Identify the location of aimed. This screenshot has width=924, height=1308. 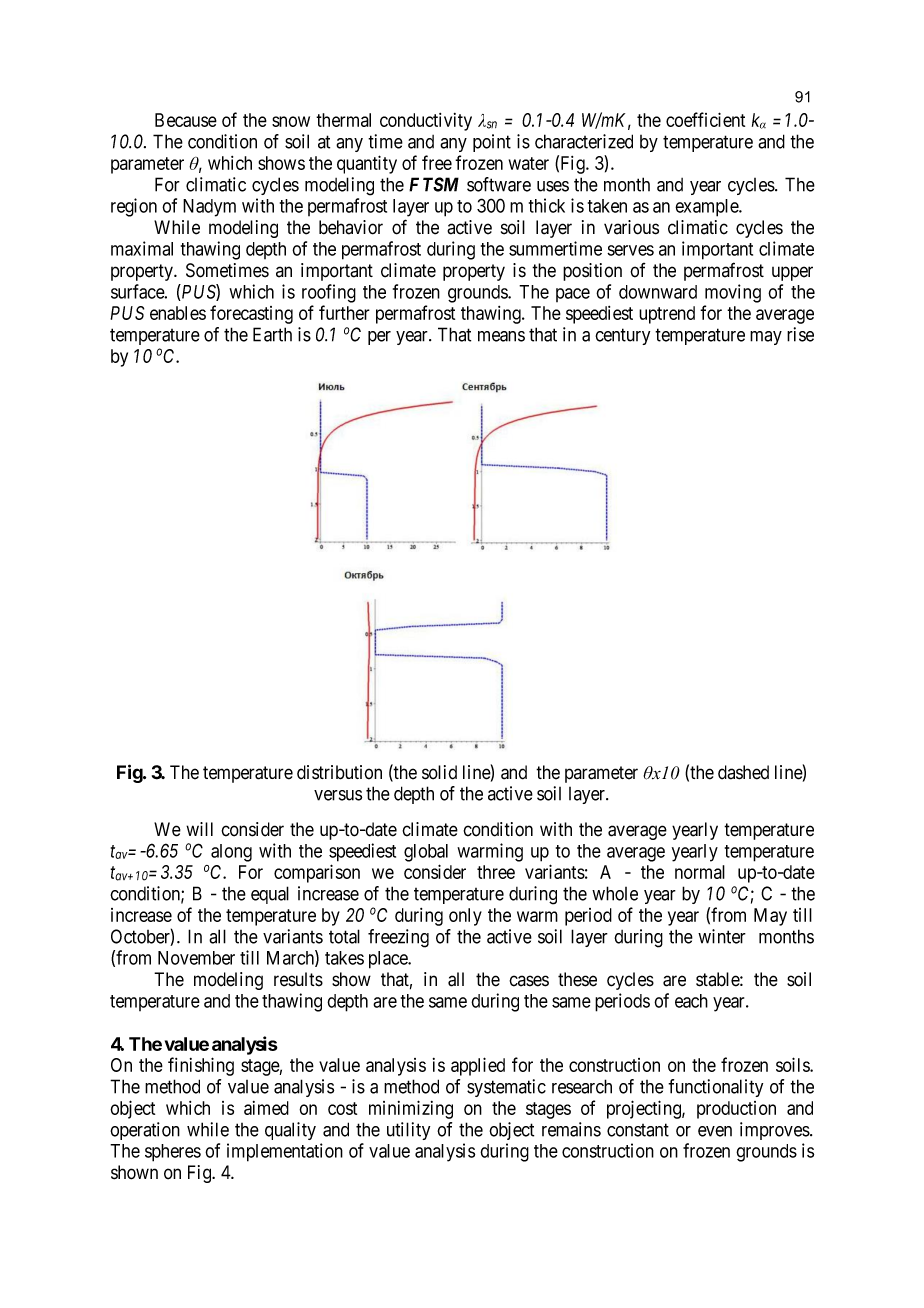
(266, 1108).
